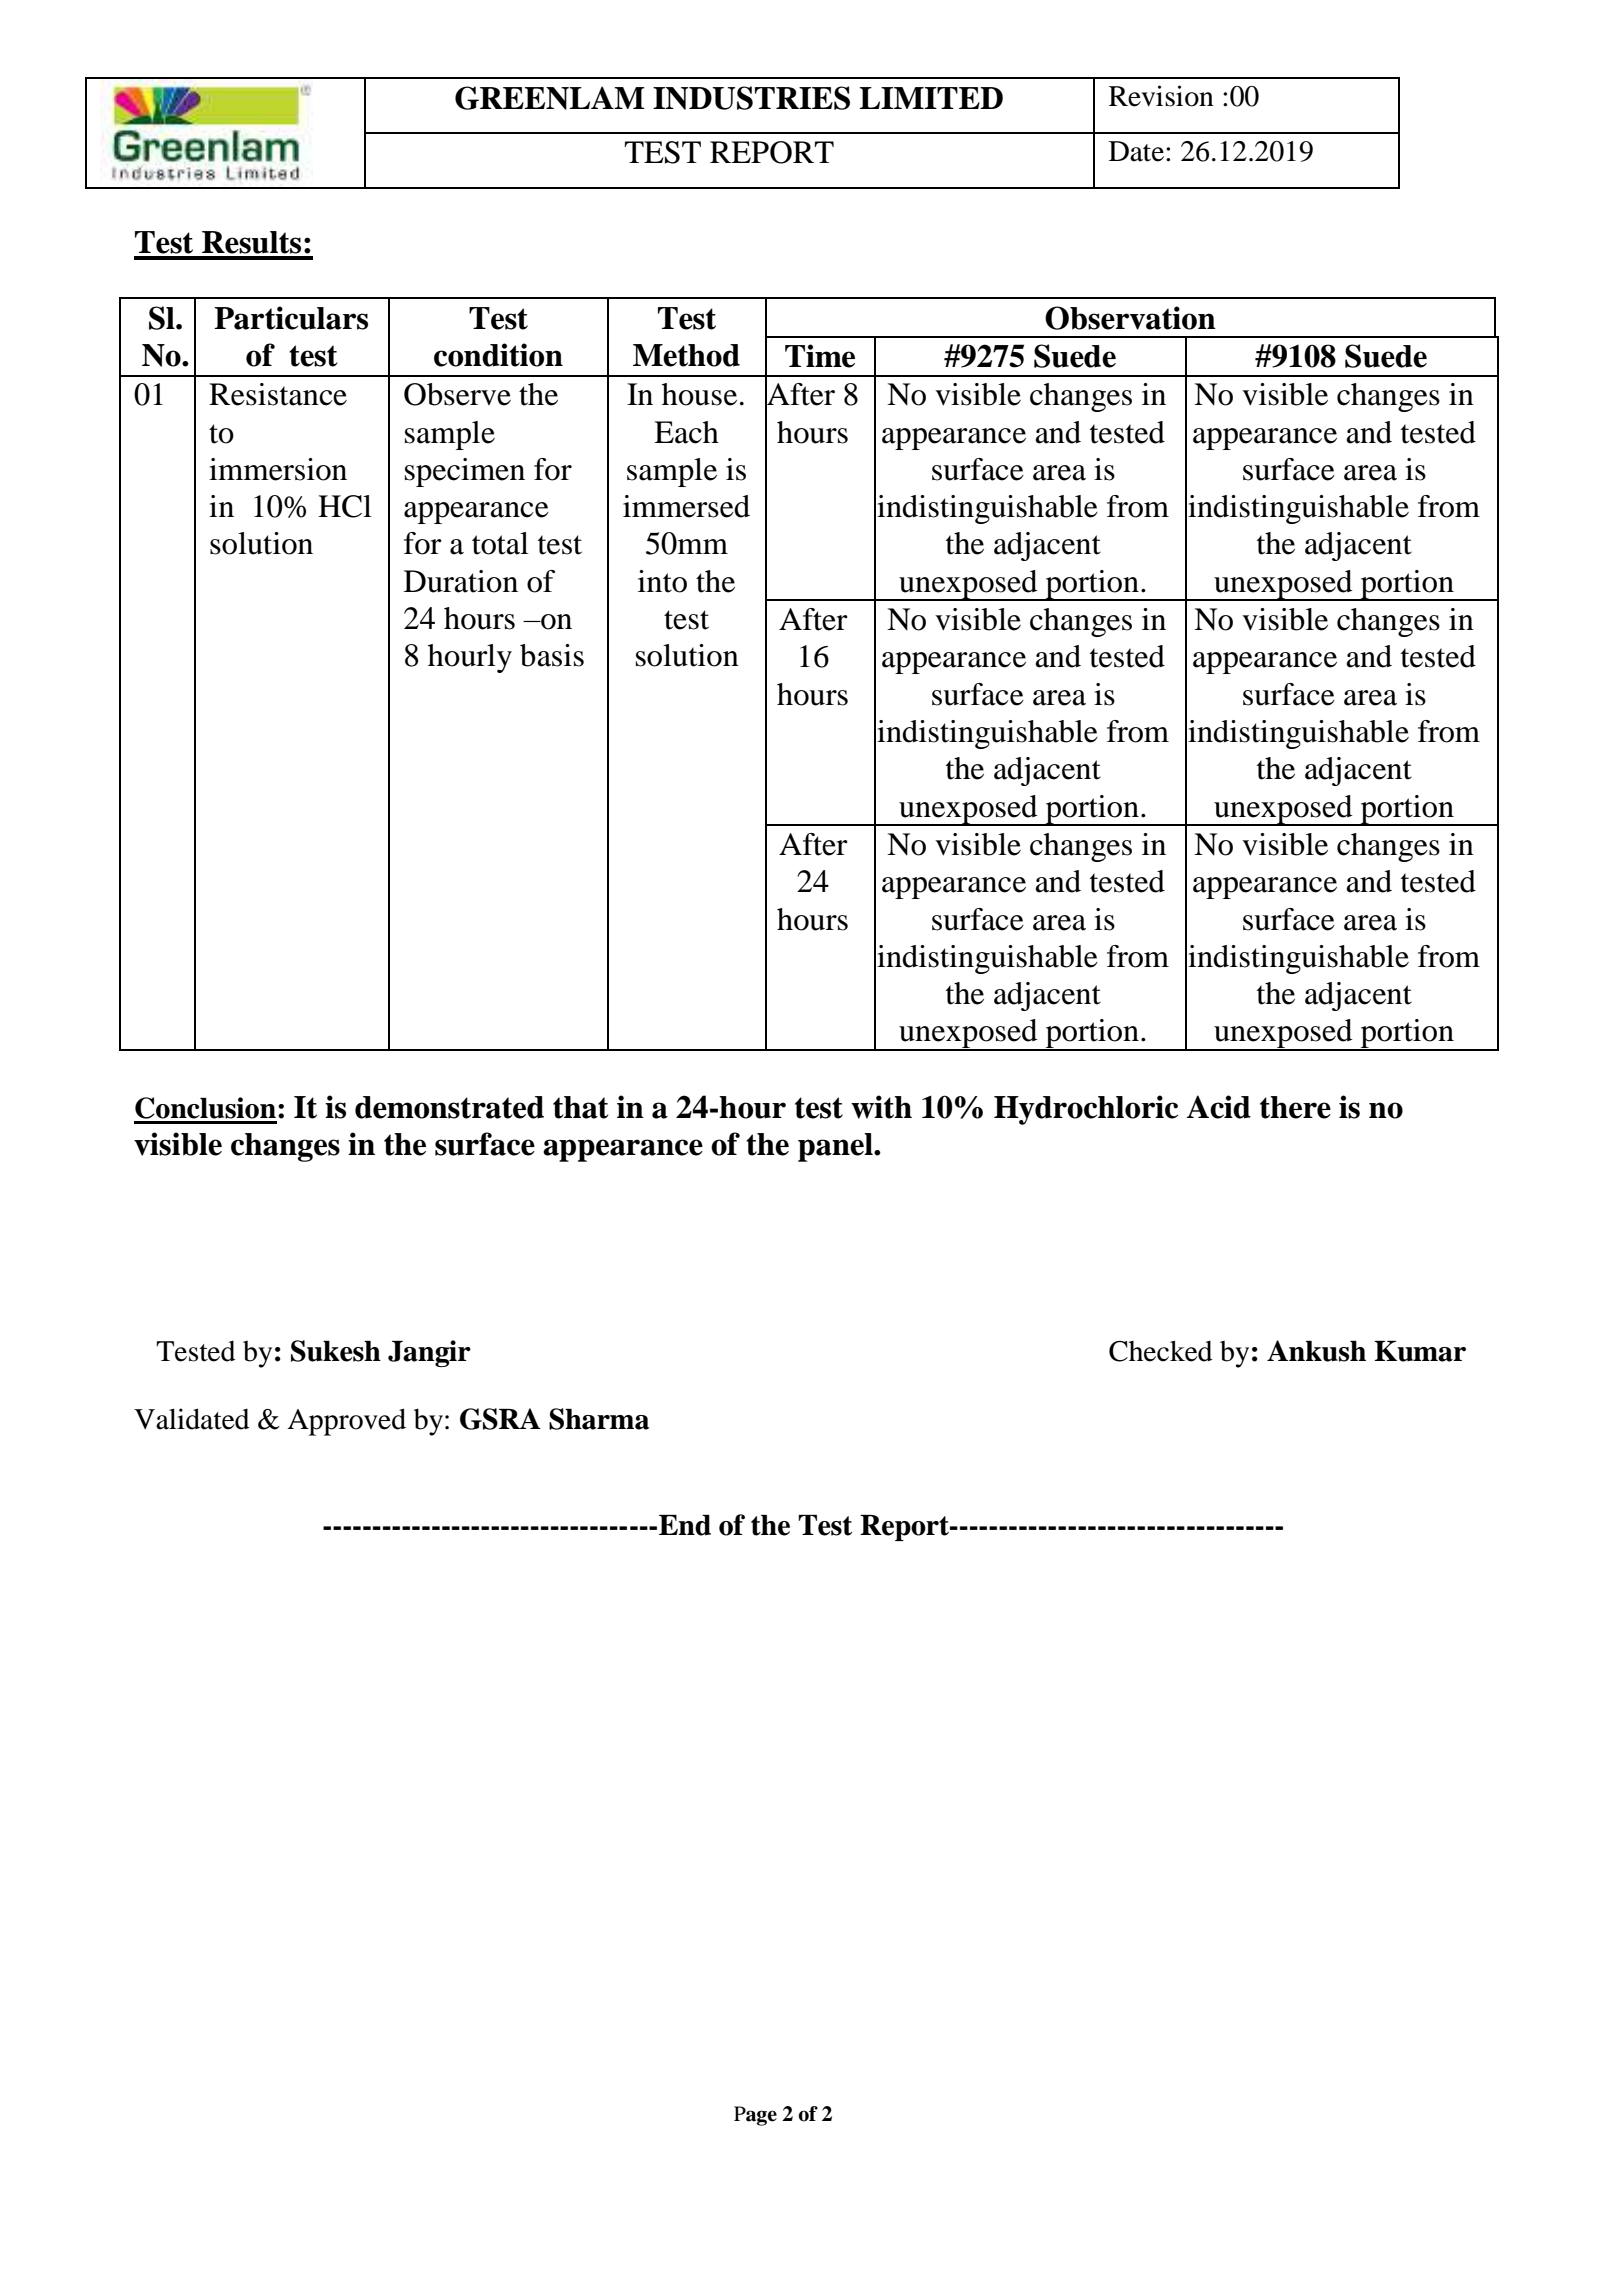 Image resolution: width=1607 pixels, height=2273 pixels. What do you see at coordinates (931, 98) in the document?
I see `LIMITED` at bounding box center [931, 98].
